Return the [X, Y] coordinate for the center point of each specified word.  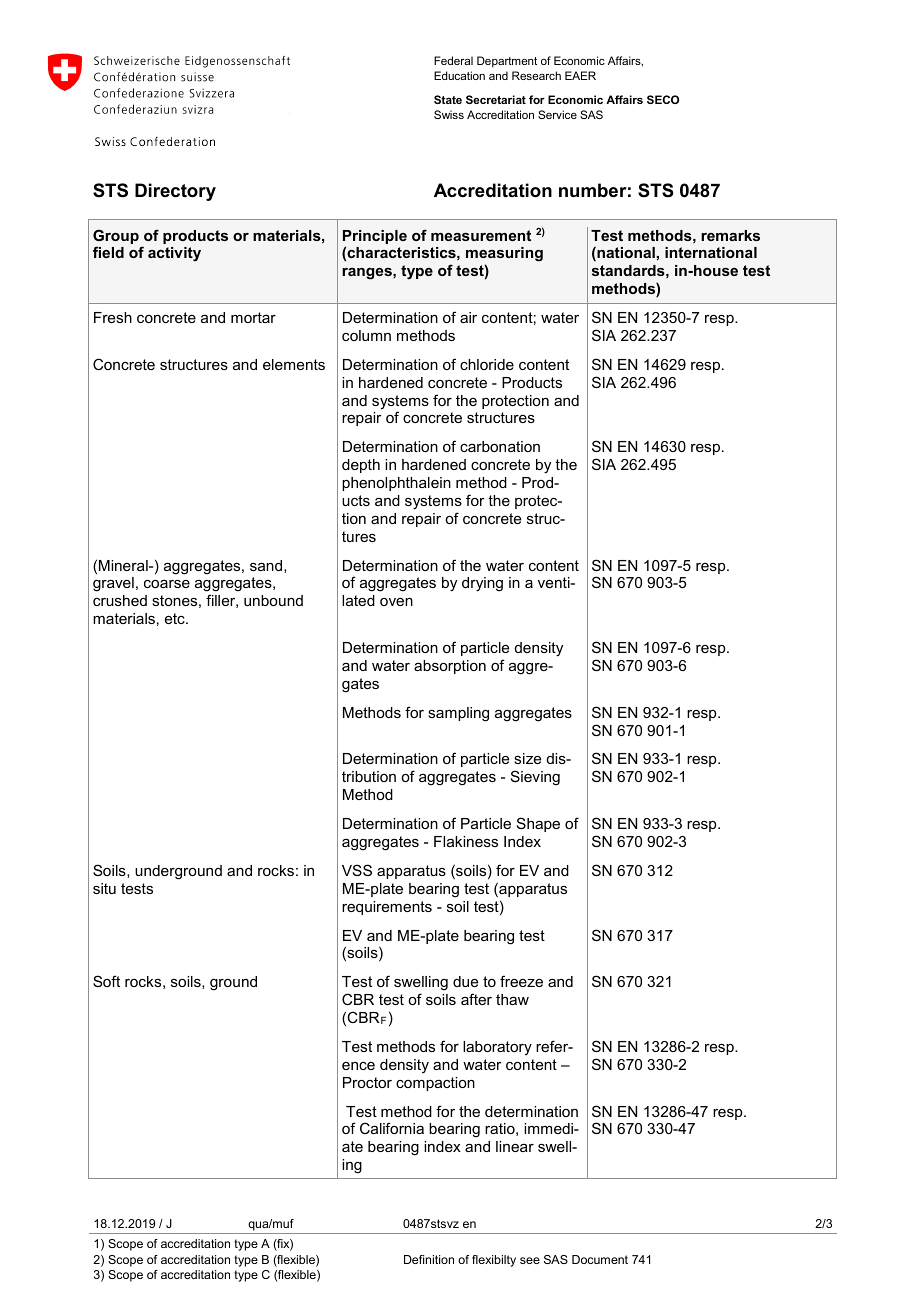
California [392, 1128]
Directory [175, 192]
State [448, 99]
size [527, 758]
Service [557, 114]
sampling [458, 714]
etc [176, 618]
